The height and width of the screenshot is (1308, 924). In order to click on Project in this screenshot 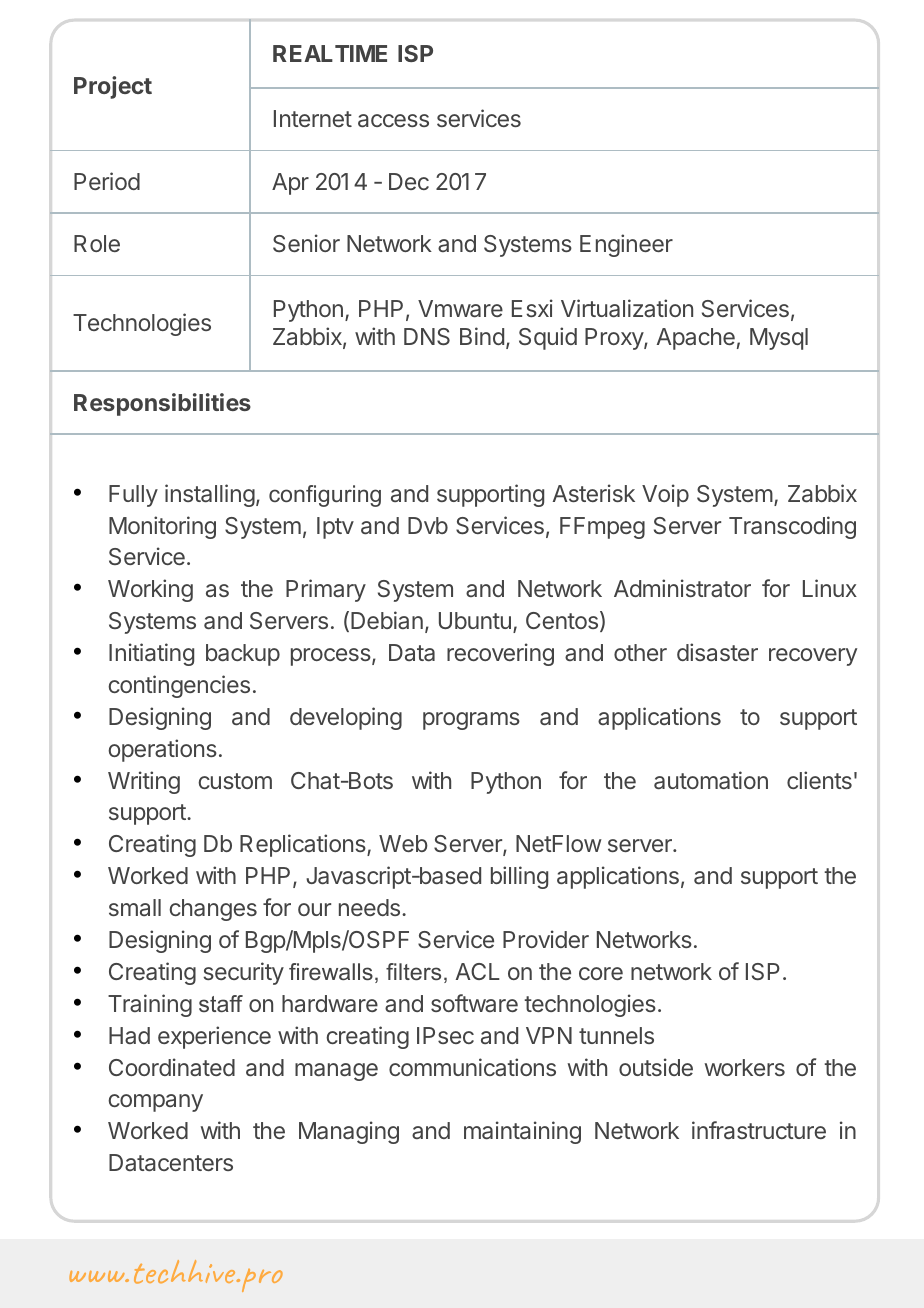, I will do `click(113, 87)`.
